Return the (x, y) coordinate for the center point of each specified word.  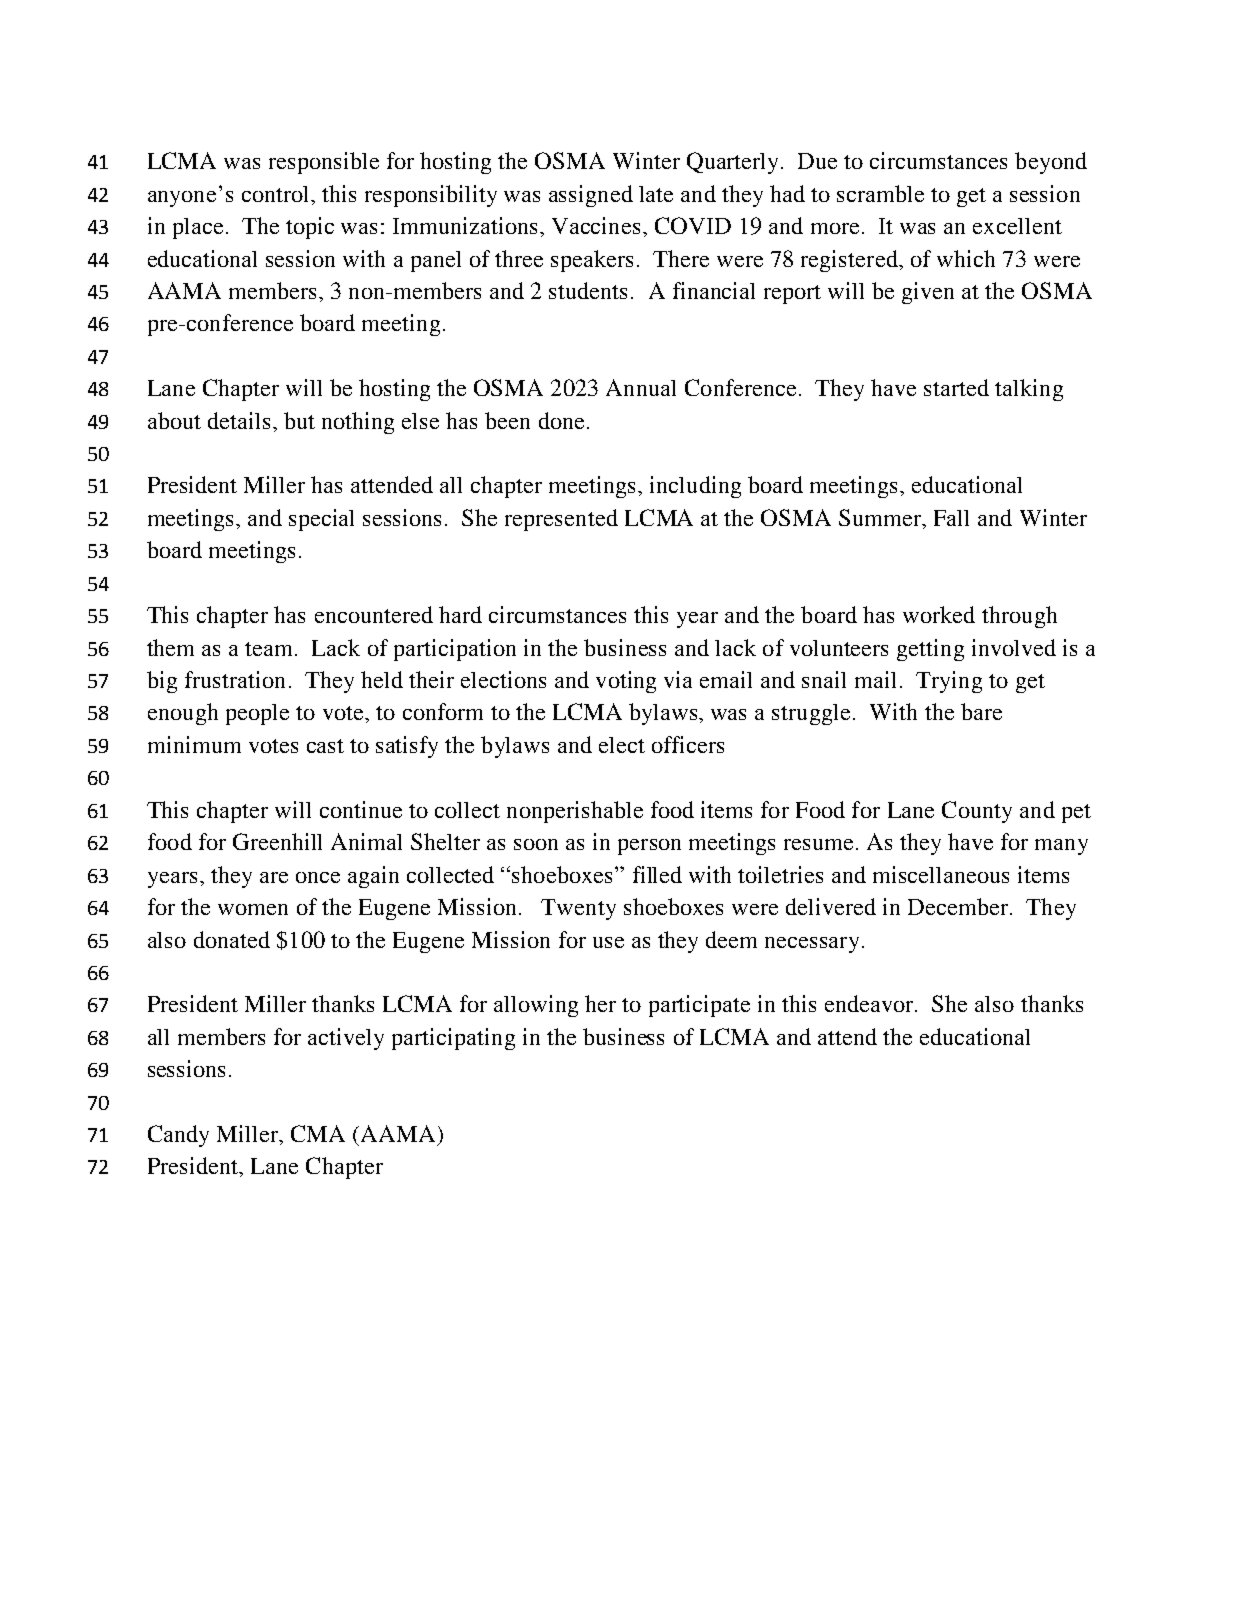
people (257, 714)
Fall (951, 518)
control (277, 194)
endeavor (871, 1003)
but (299, 420)
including (695, 487)
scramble (880, 193)
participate (699, 1006)
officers (688, 744)
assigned (591, 196)
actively (346, 1039)
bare (981, 711)
